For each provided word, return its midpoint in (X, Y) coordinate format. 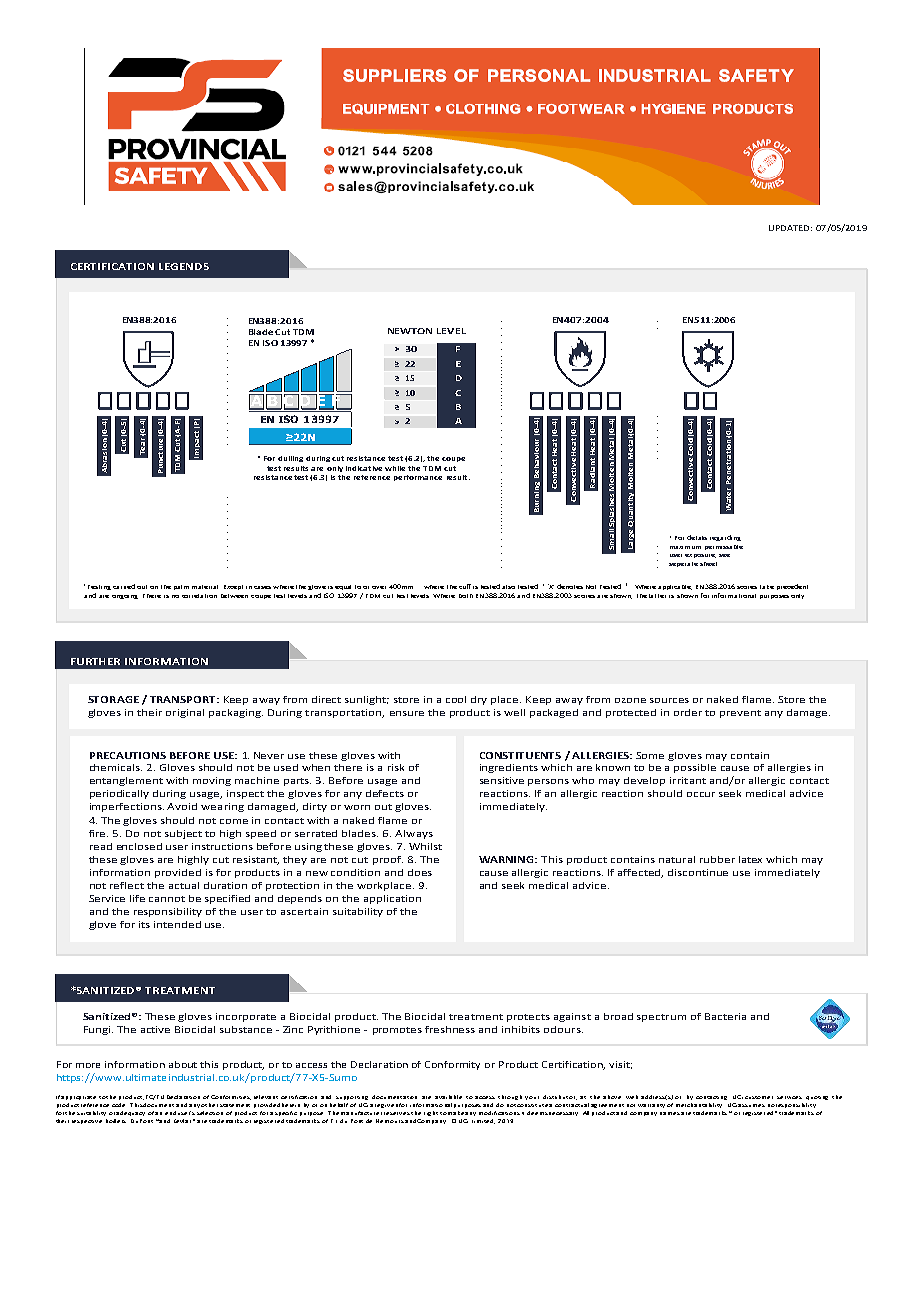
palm (181, 587)
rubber (717, 859)
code (118, 1105)
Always (414, 834)
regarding (725, 538)
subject (183, 834)
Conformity (452, 1065)
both (466, 596)
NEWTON (410, 331)
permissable (724, 547)
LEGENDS (184, 266)
